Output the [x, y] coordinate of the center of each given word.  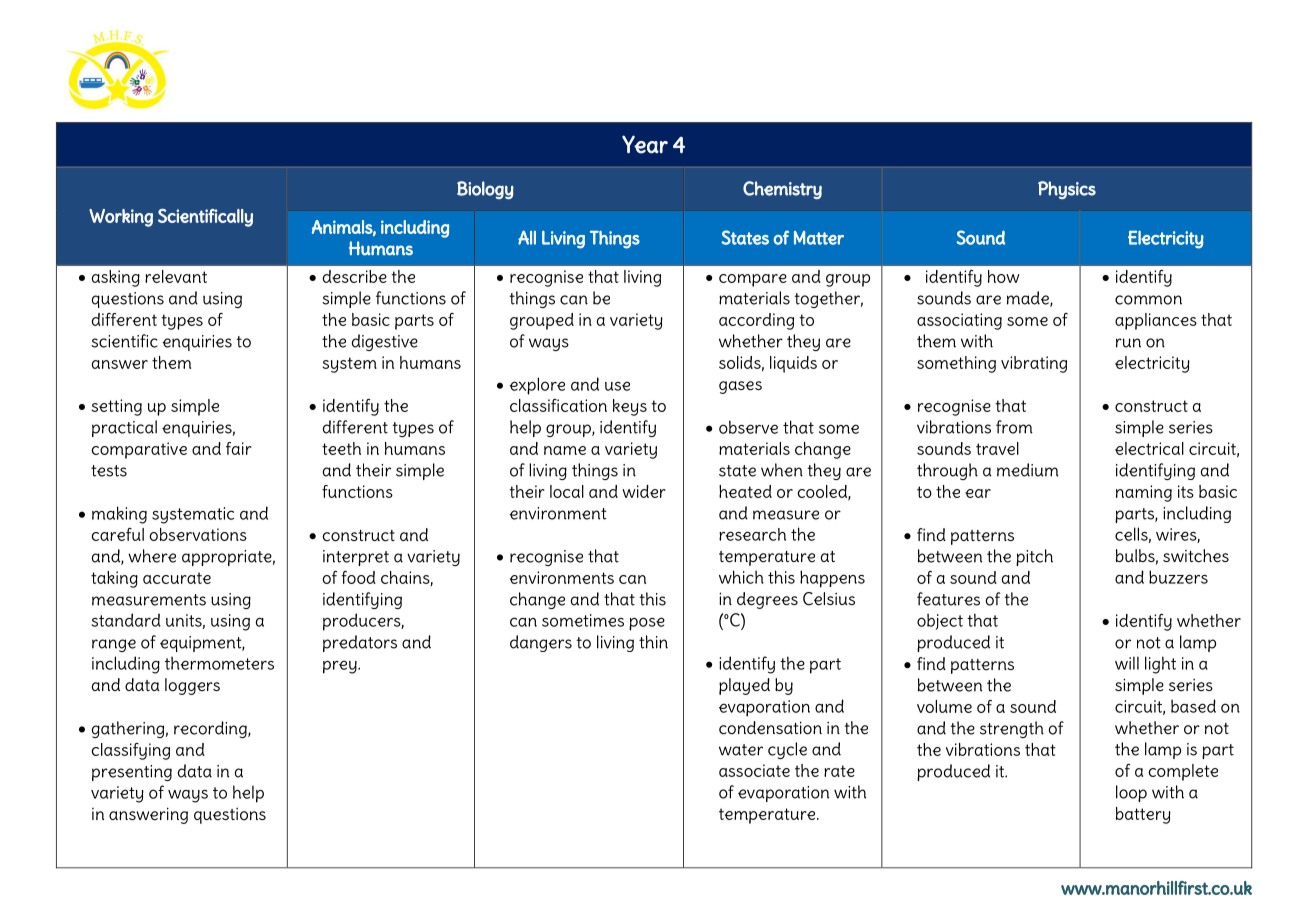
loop [1131, 793]
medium [1028, 470]
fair [239, 448]
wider [644, 491]
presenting [132, 773]
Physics [1067, 190]
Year [645, 144]
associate [754, 770]
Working [121, 218]
